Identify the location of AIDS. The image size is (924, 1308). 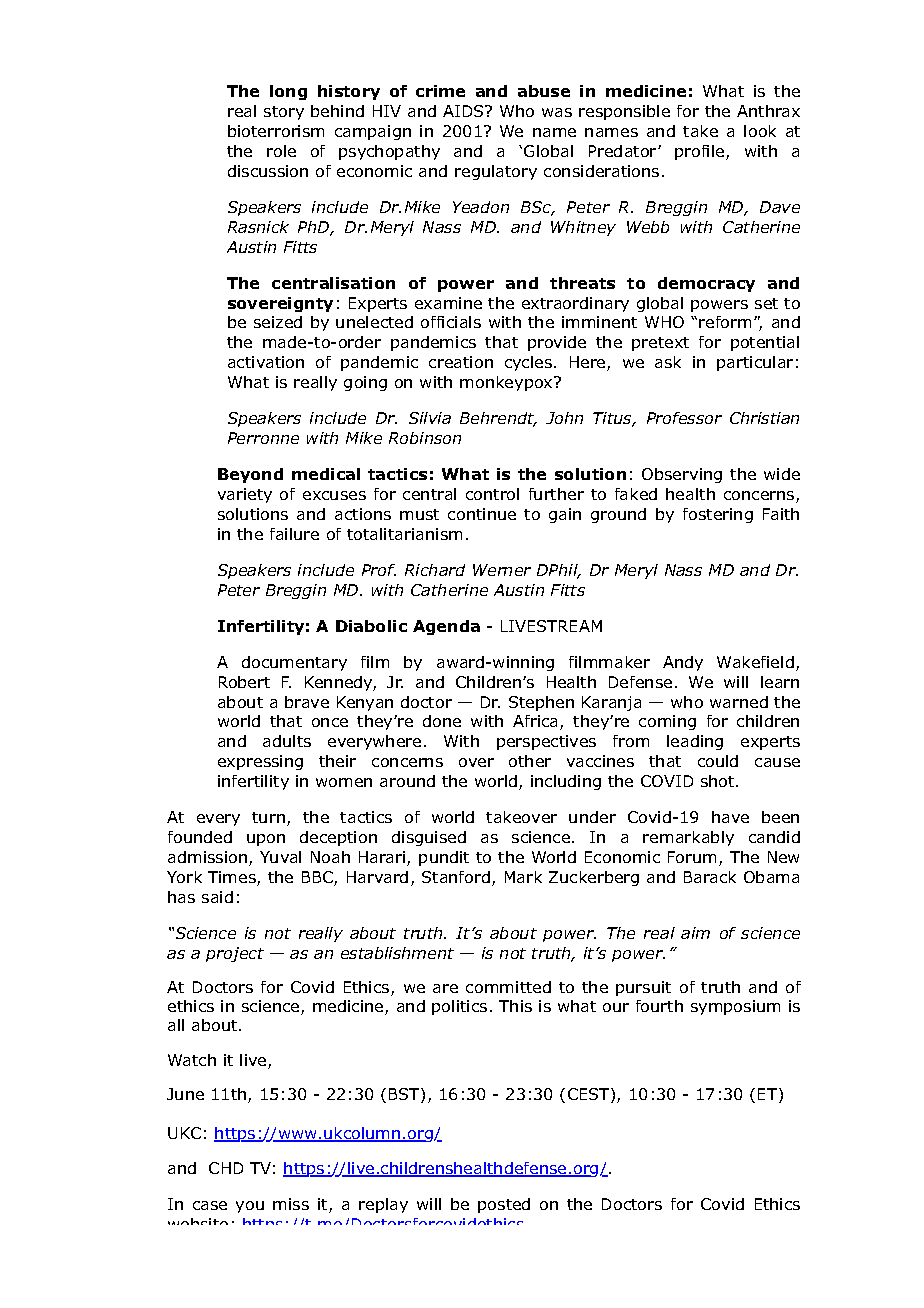
(464, 111).
